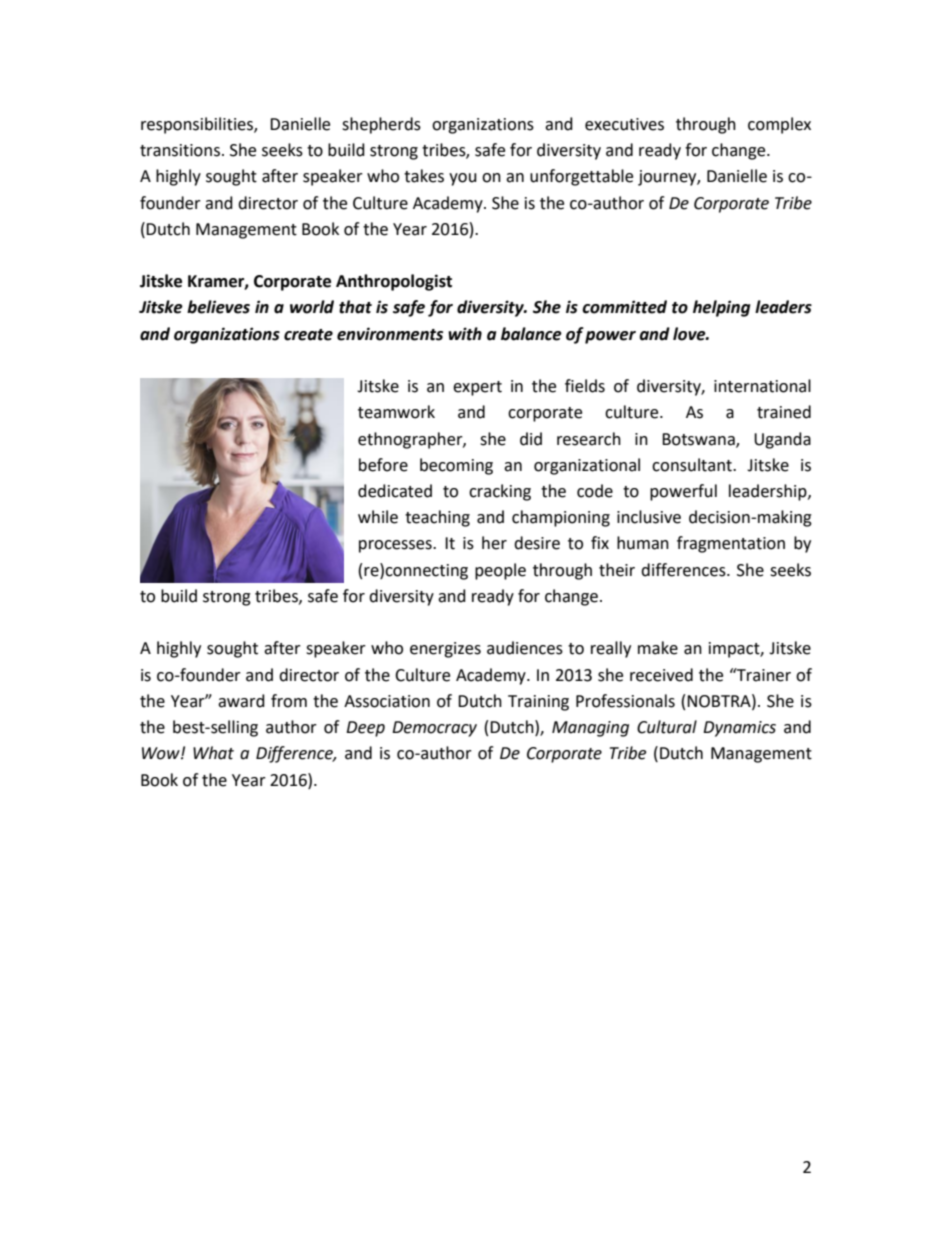 Image resolution: width=952 pixels, height=1233 pixels. Describe the element at coordinates (180, 150) in the screenshot. I see `transitions` at that location.
